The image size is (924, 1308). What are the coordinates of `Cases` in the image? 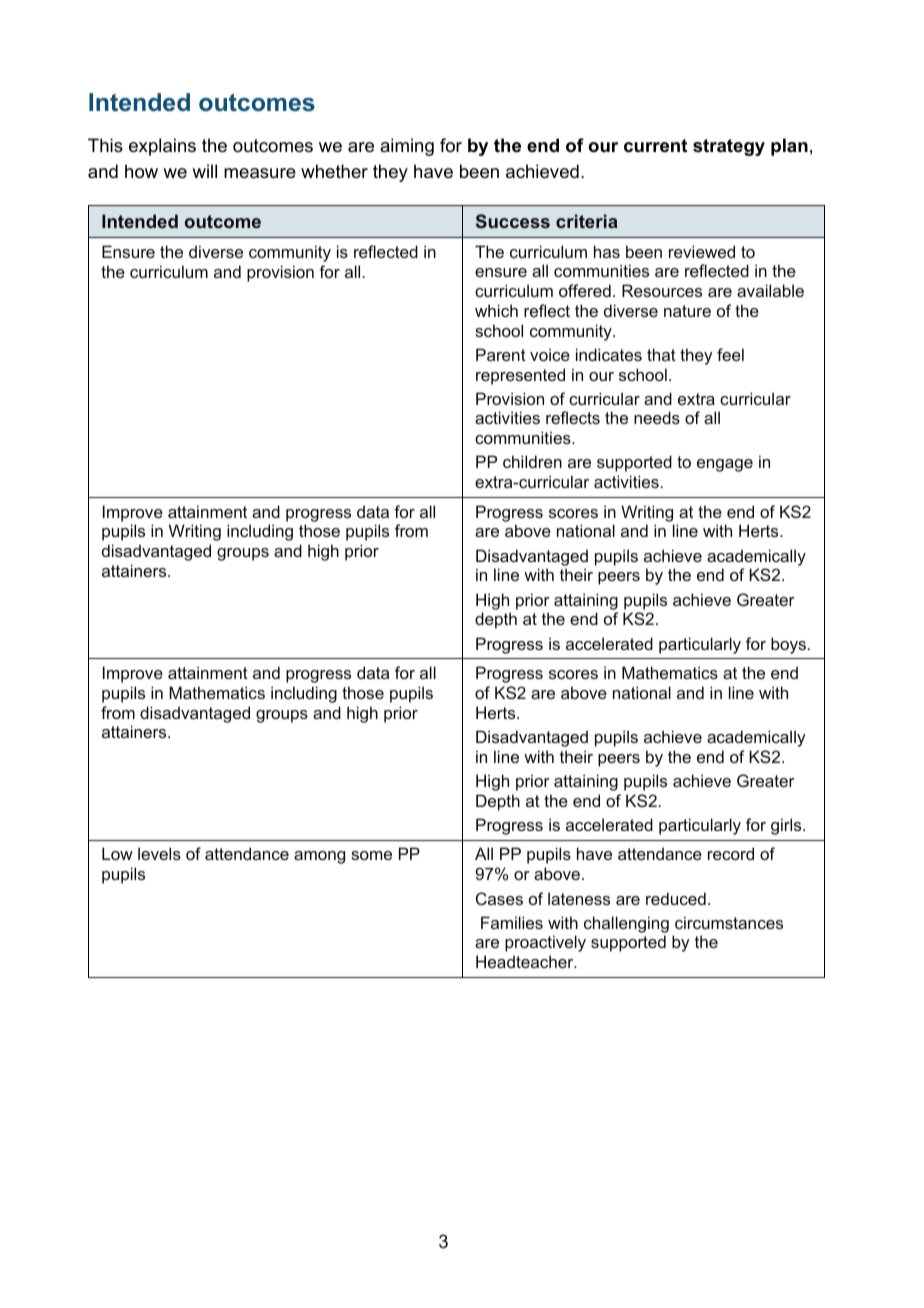 It's located at (499, 898).
